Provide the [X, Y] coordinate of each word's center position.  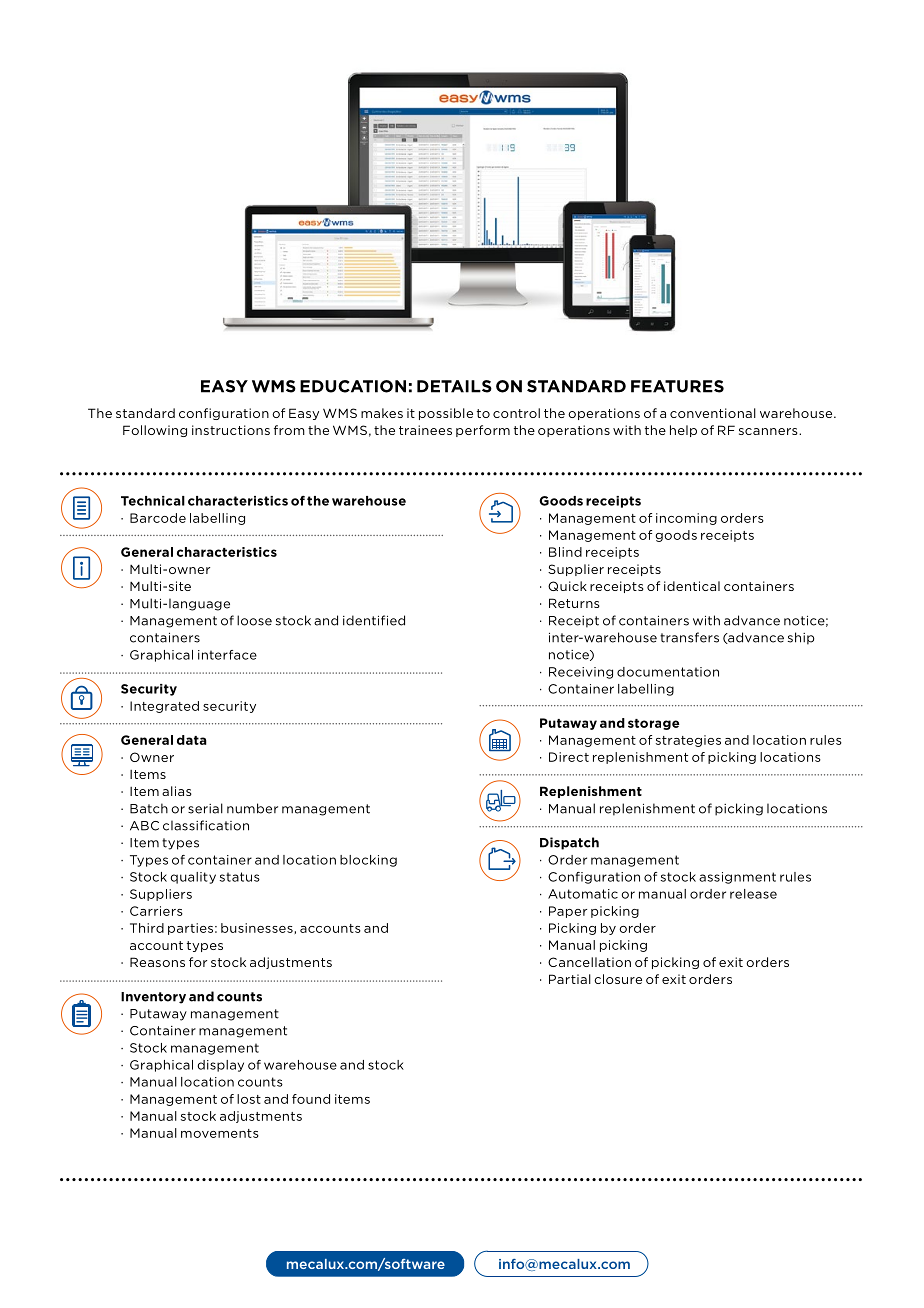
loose [254, 620]
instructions [231, 430]
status [240, 877]
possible [446, 414]
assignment [737, 878]
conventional [713, 413]
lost [249, 1099]
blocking [368, 861]
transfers [689, 637]
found [311, 1099]
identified [374, 620]
